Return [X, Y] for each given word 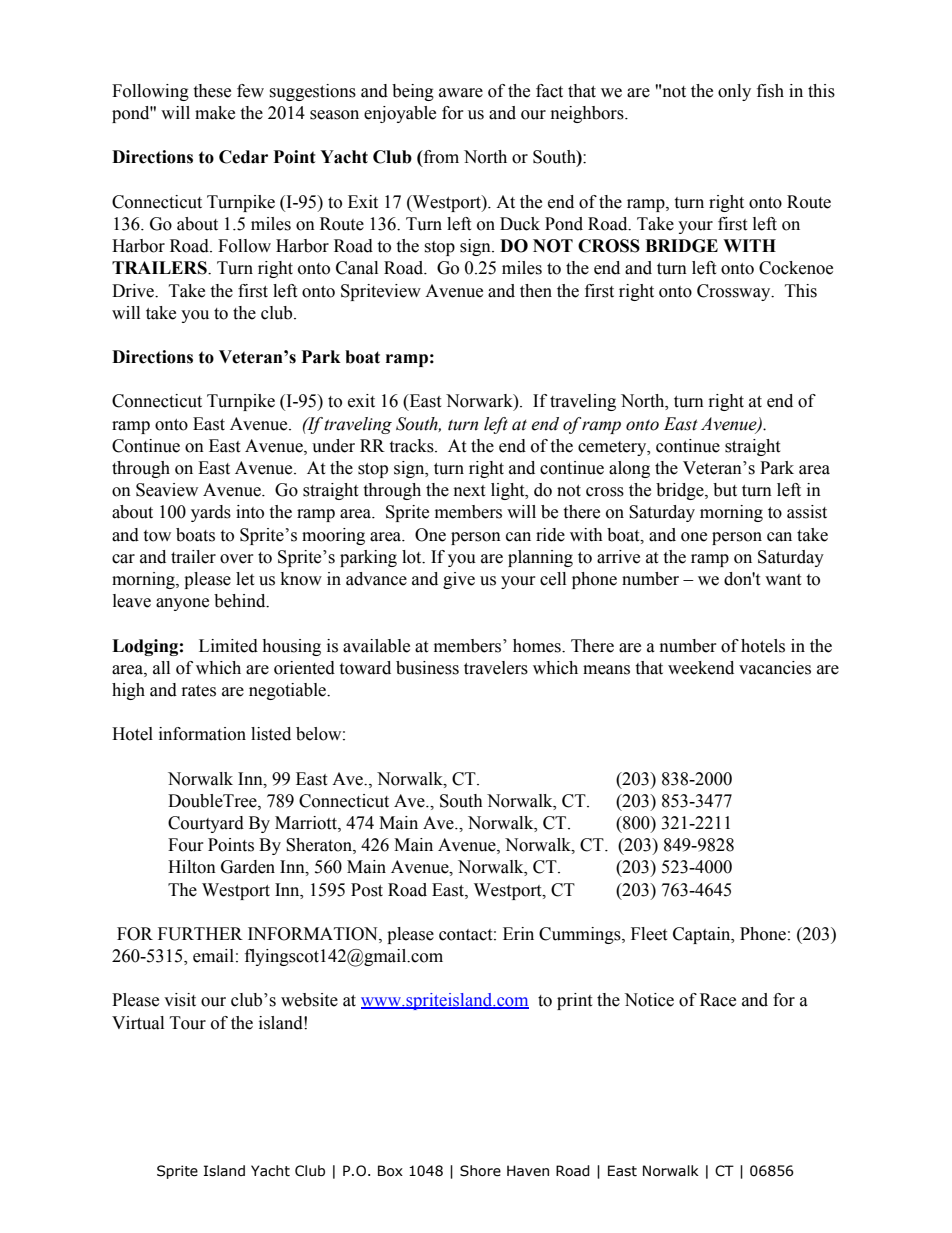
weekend [701, 668]
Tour [188, 1023]
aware [461, 93]
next [469, 491]
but [725, 490]
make [215, 113]
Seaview [167, 490]
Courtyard [206, 824]
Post [367, 890]
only [734, 92]
